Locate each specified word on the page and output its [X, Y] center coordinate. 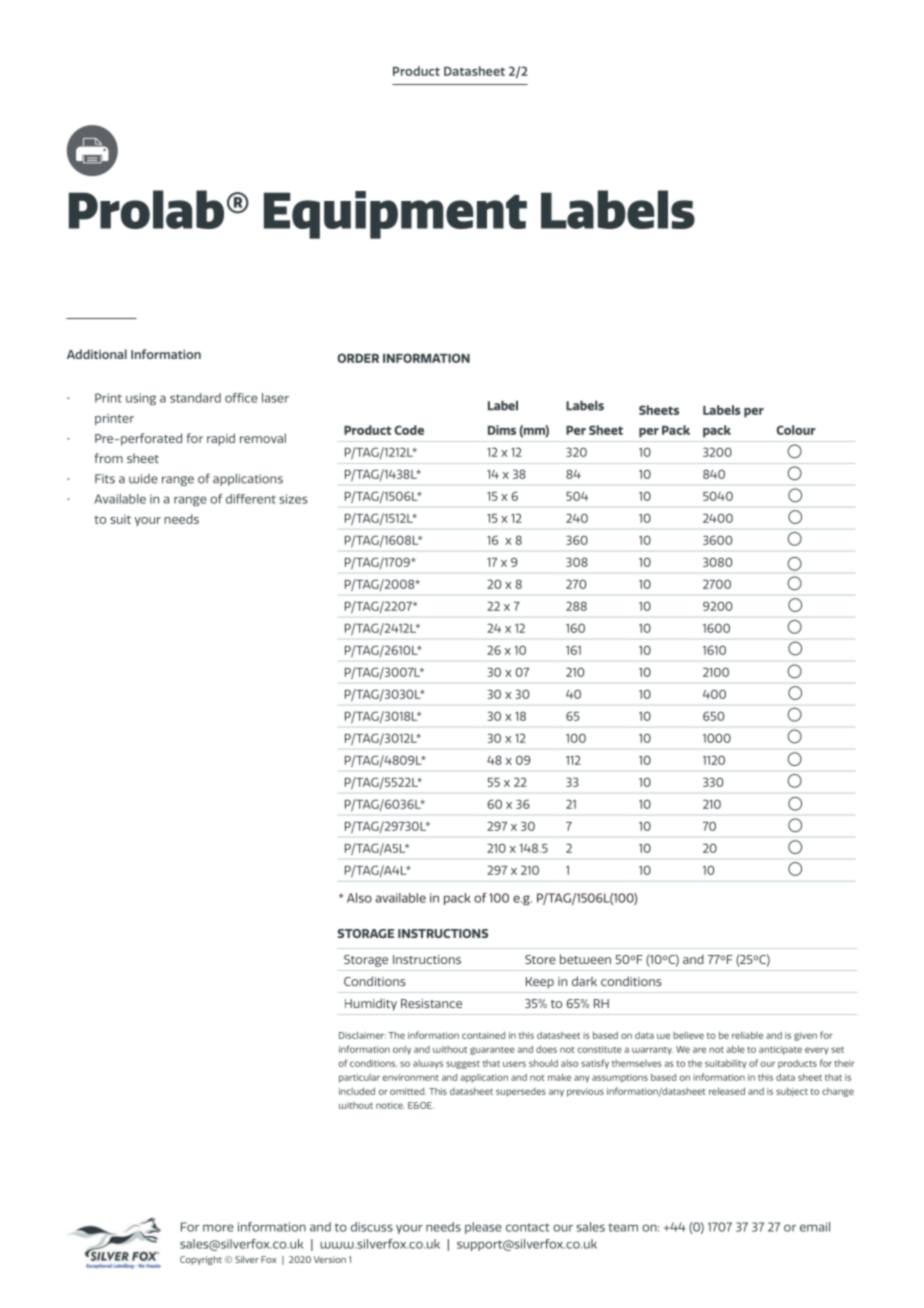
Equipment [395, 215]
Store [540, 959]
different [251, 499]
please [483, 1228]
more [218, 1228]
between [585, 959]
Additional [97, 354]
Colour [796, 430]
